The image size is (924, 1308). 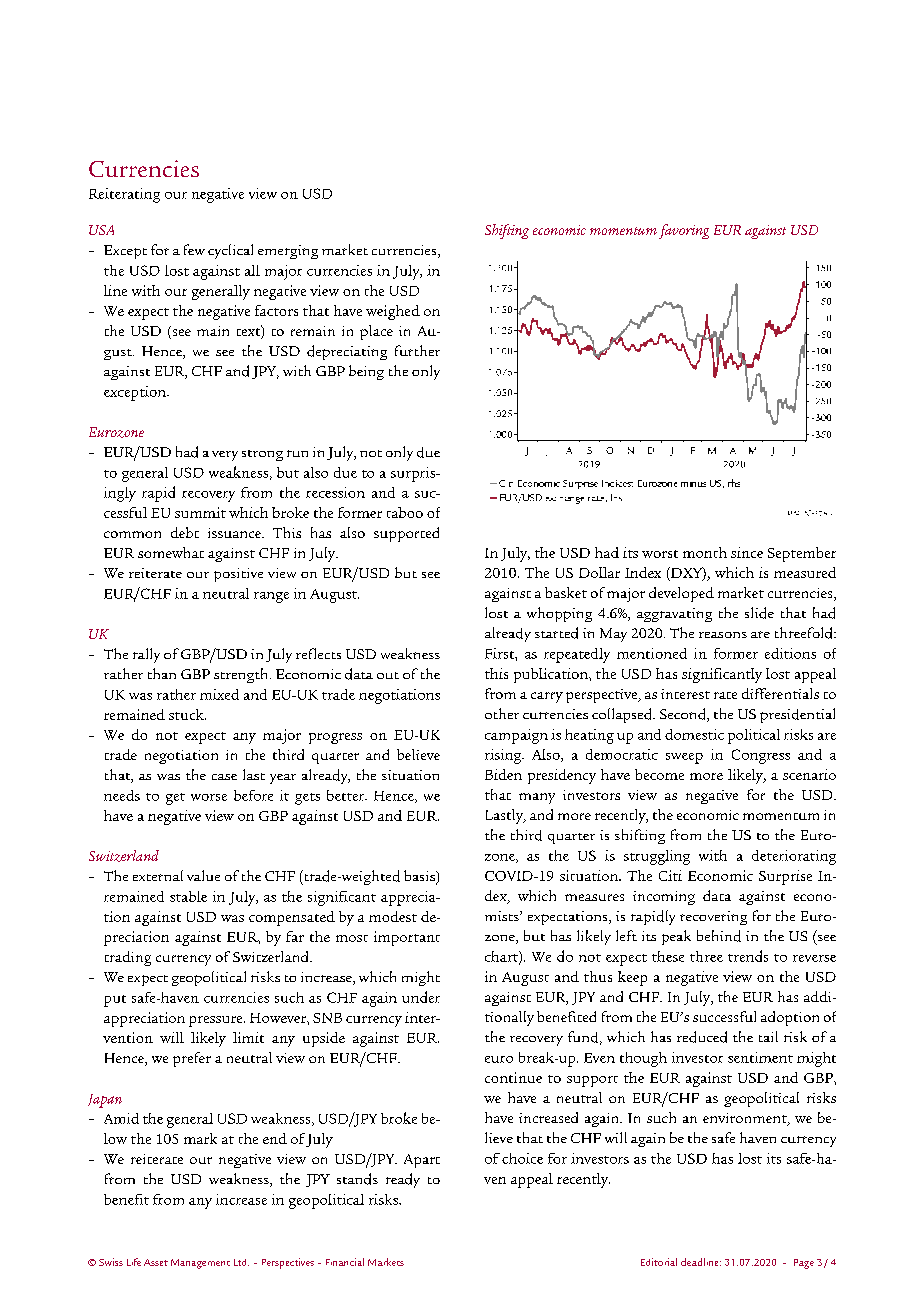 I want to click on weighed, so click(x=393, y=312).
